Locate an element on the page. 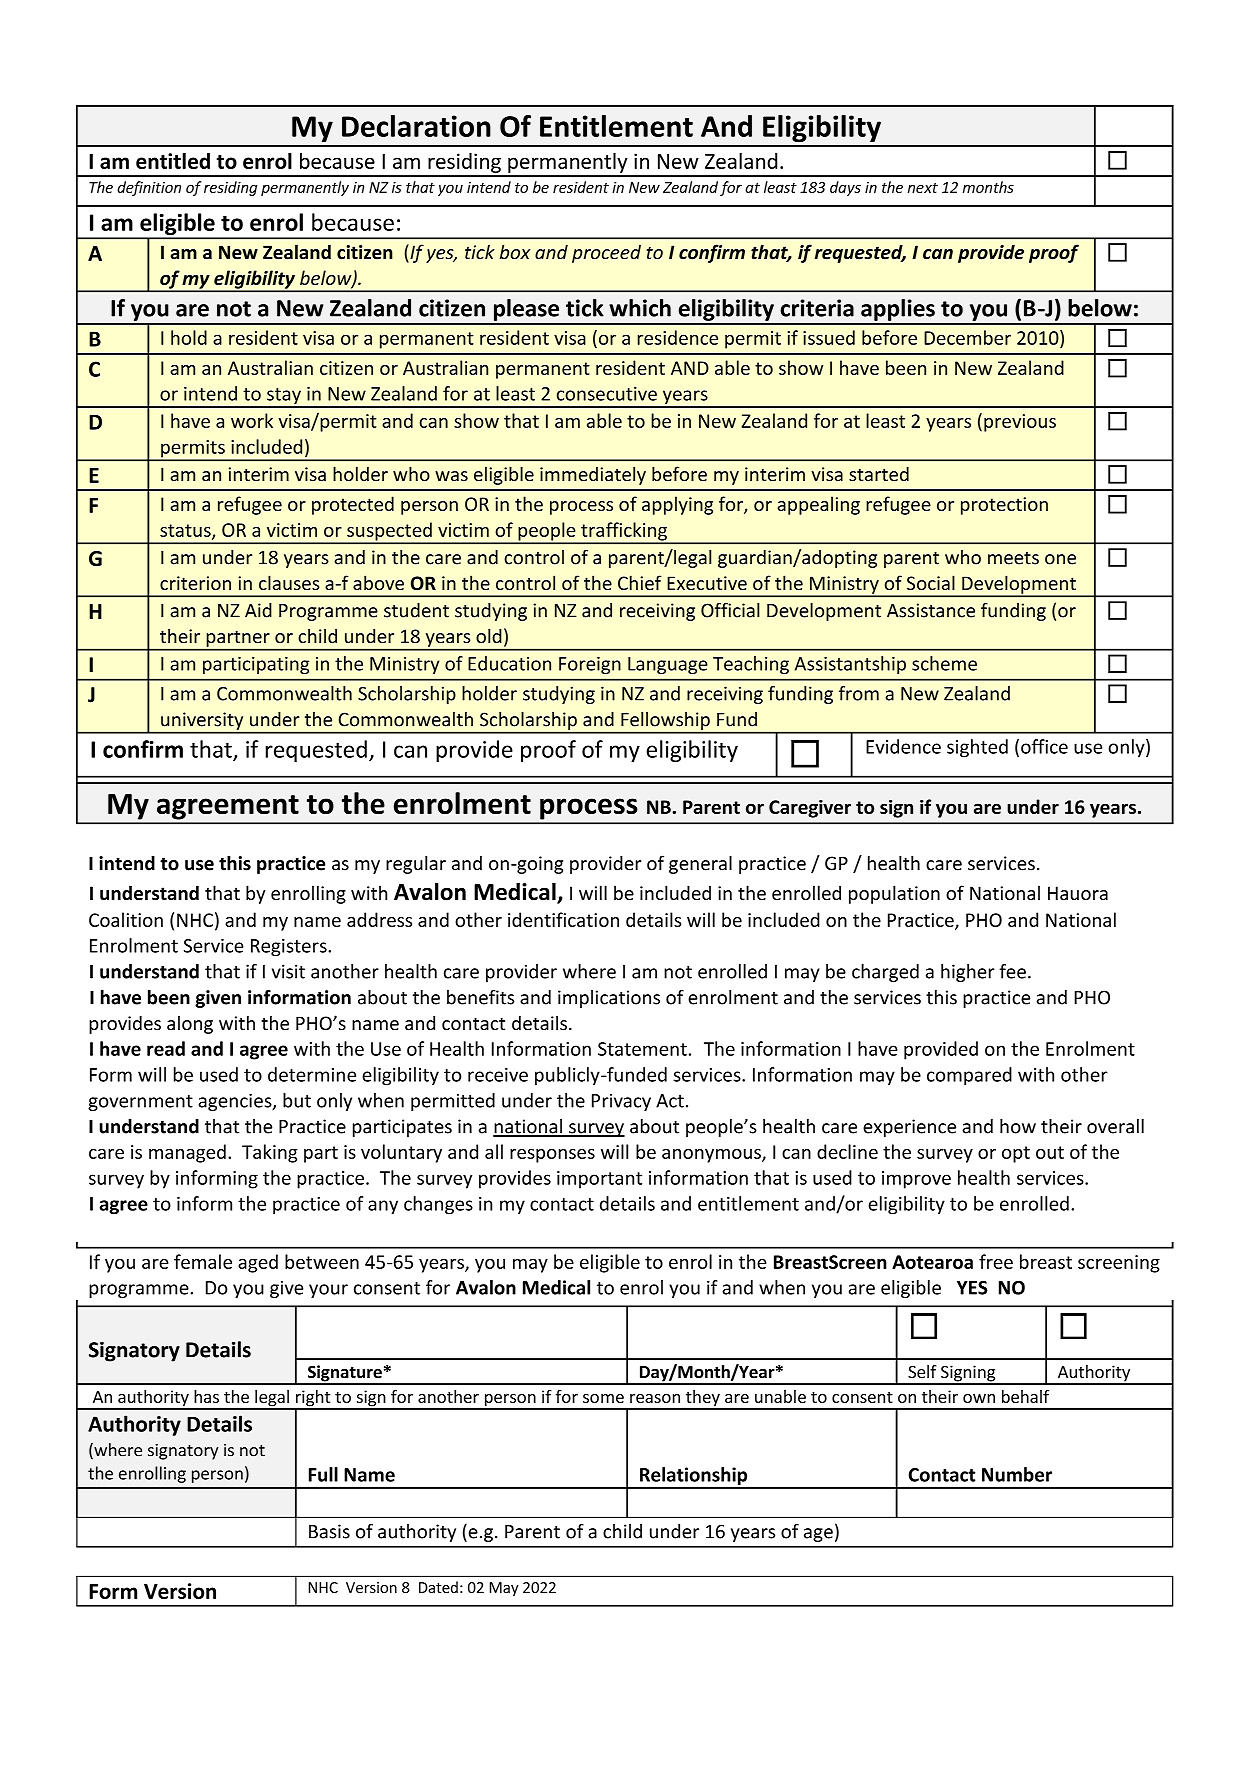  entitled is located at coordinates (173, 161).
